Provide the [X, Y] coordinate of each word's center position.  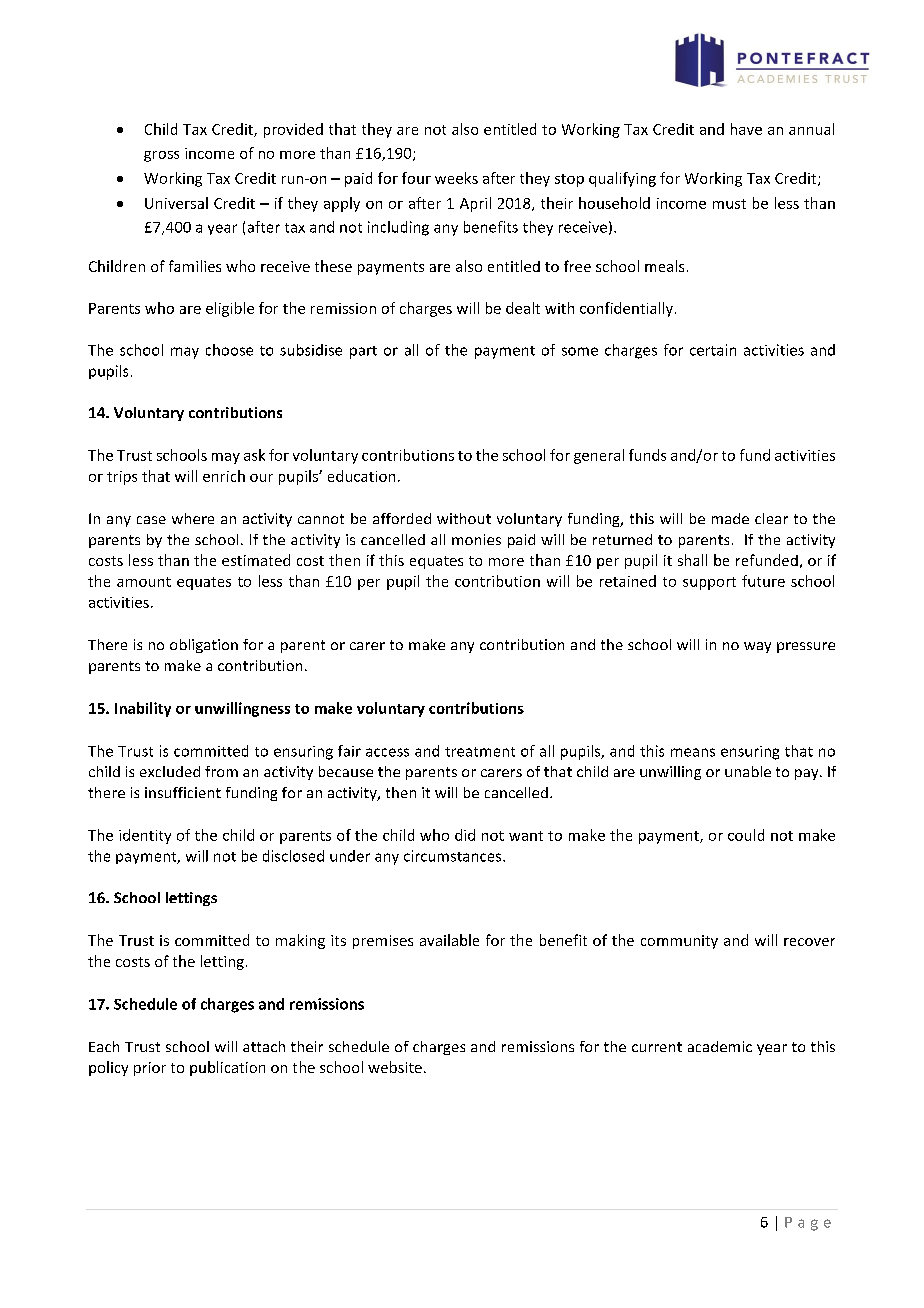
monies [476, 539]
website [395, 1067]
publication [227, 1068]
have [746, 129]
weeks [456, 178]
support [709, 583]
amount [144, 582]
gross [161, 156]
